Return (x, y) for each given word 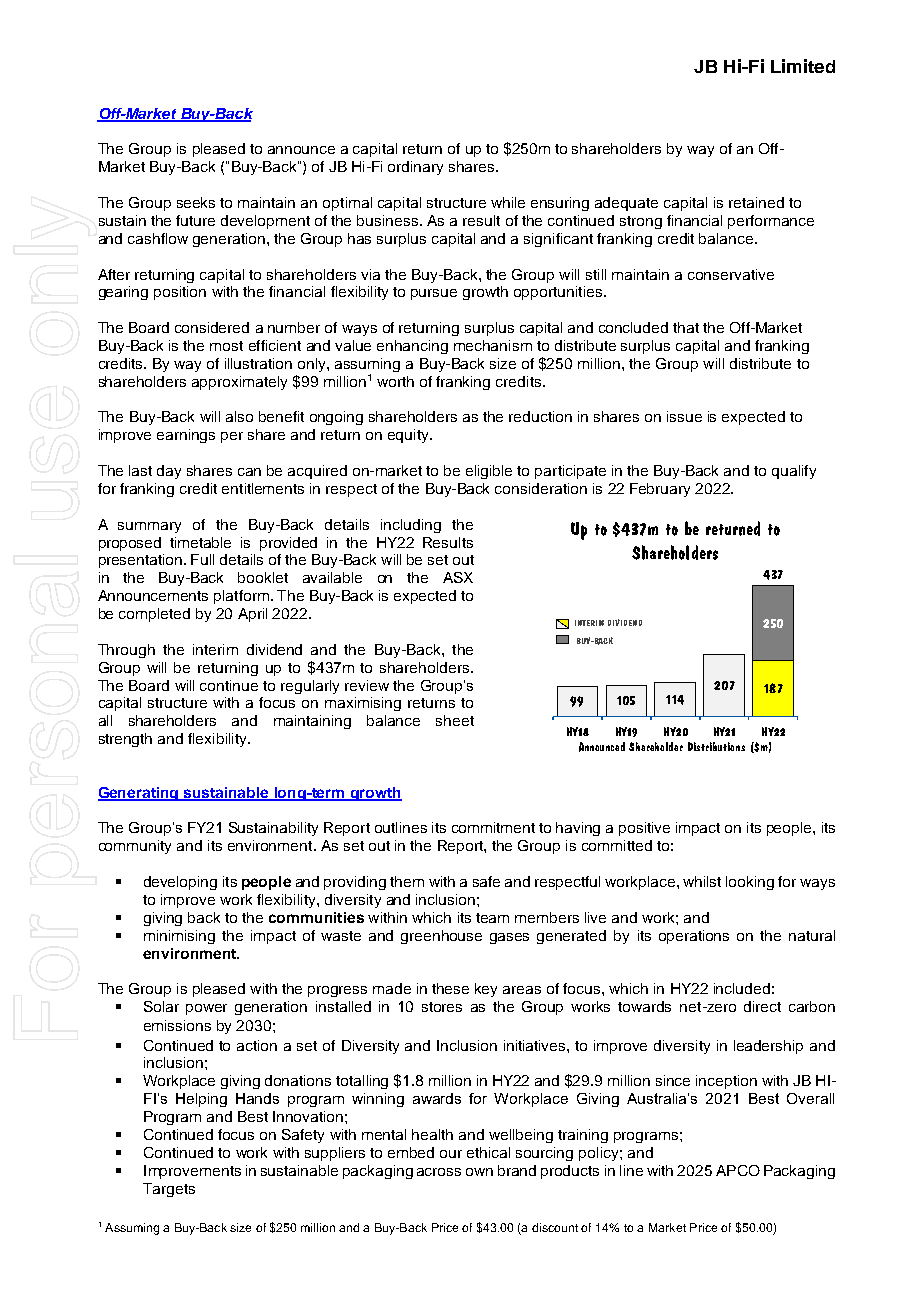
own (479, 1172)
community (135, 847)
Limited (803, 66)
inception (726, 1082)
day (169, 472)
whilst (702, 881)
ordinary (415, 168)
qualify (794, 472)
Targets (169, 1190)
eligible (489, 472)
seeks (196, 202)
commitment (493, 827)
